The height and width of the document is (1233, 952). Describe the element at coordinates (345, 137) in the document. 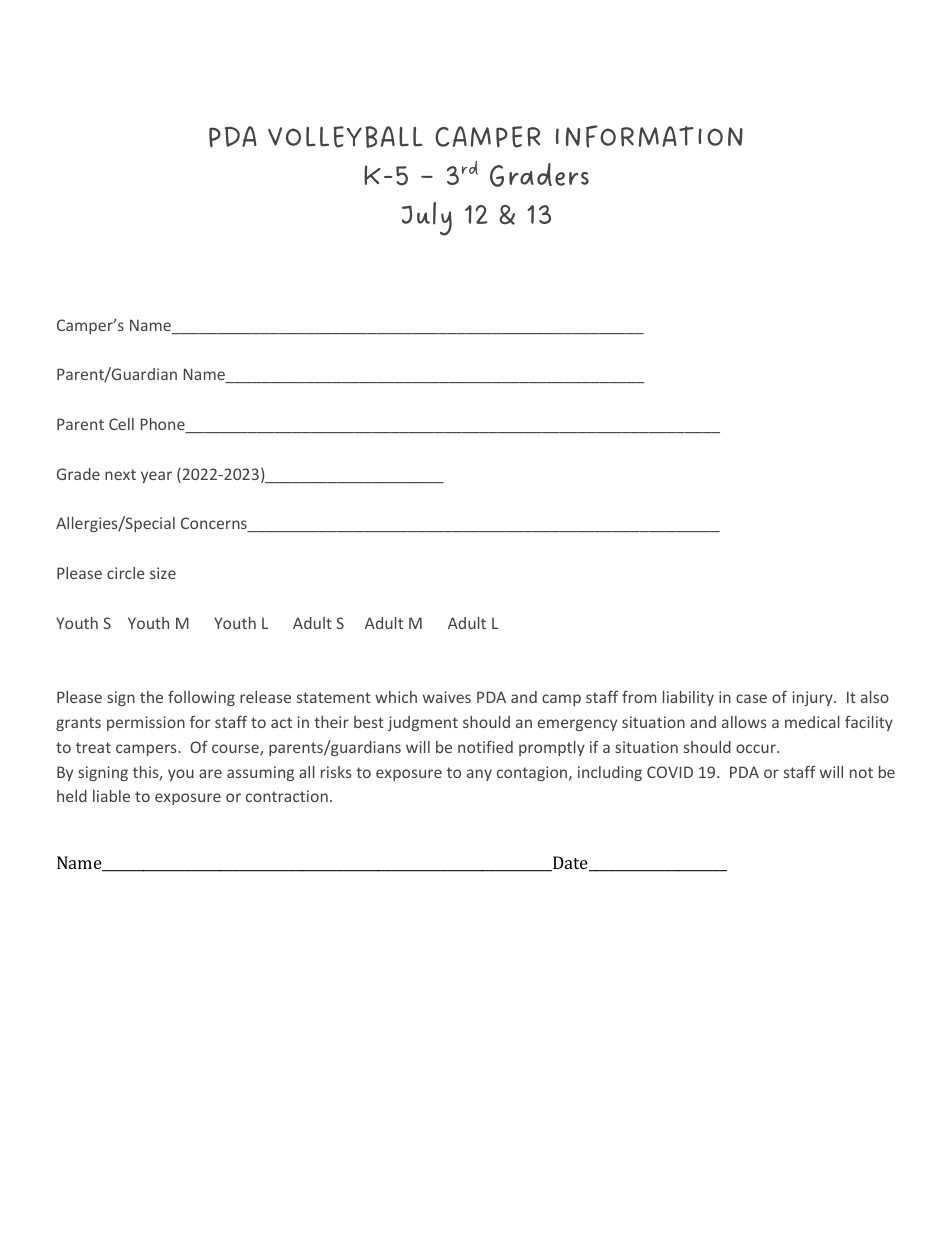

I see `VOLLEYBALL` at that location.
